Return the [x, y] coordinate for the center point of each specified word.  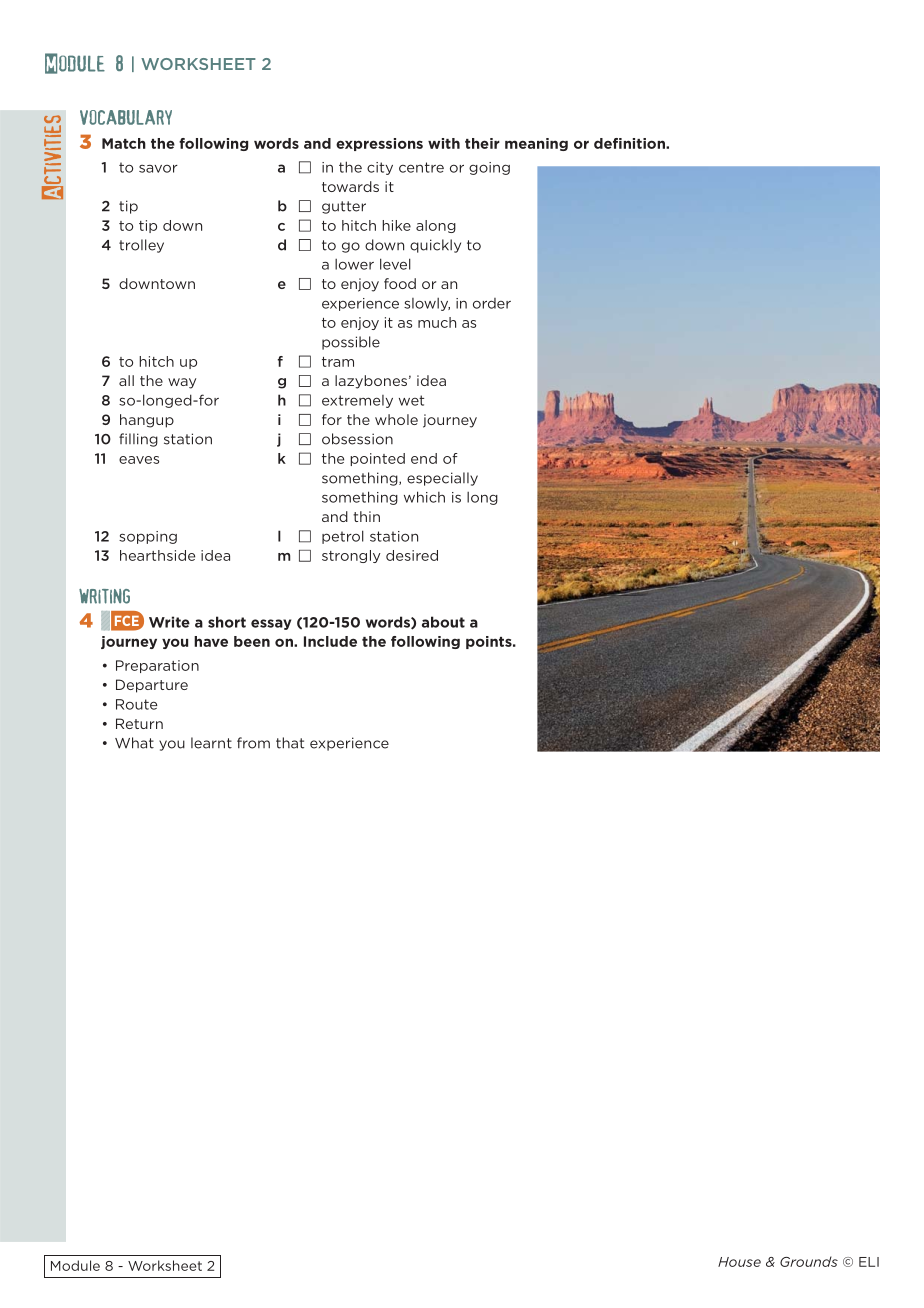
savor [158, 169]
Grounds [809, 1261]
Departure [152, 686]
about [443, 622]
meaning [536, 144]
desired [412, 555]
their [482, 143]
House [739, 1262]
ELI [869, 1262]
